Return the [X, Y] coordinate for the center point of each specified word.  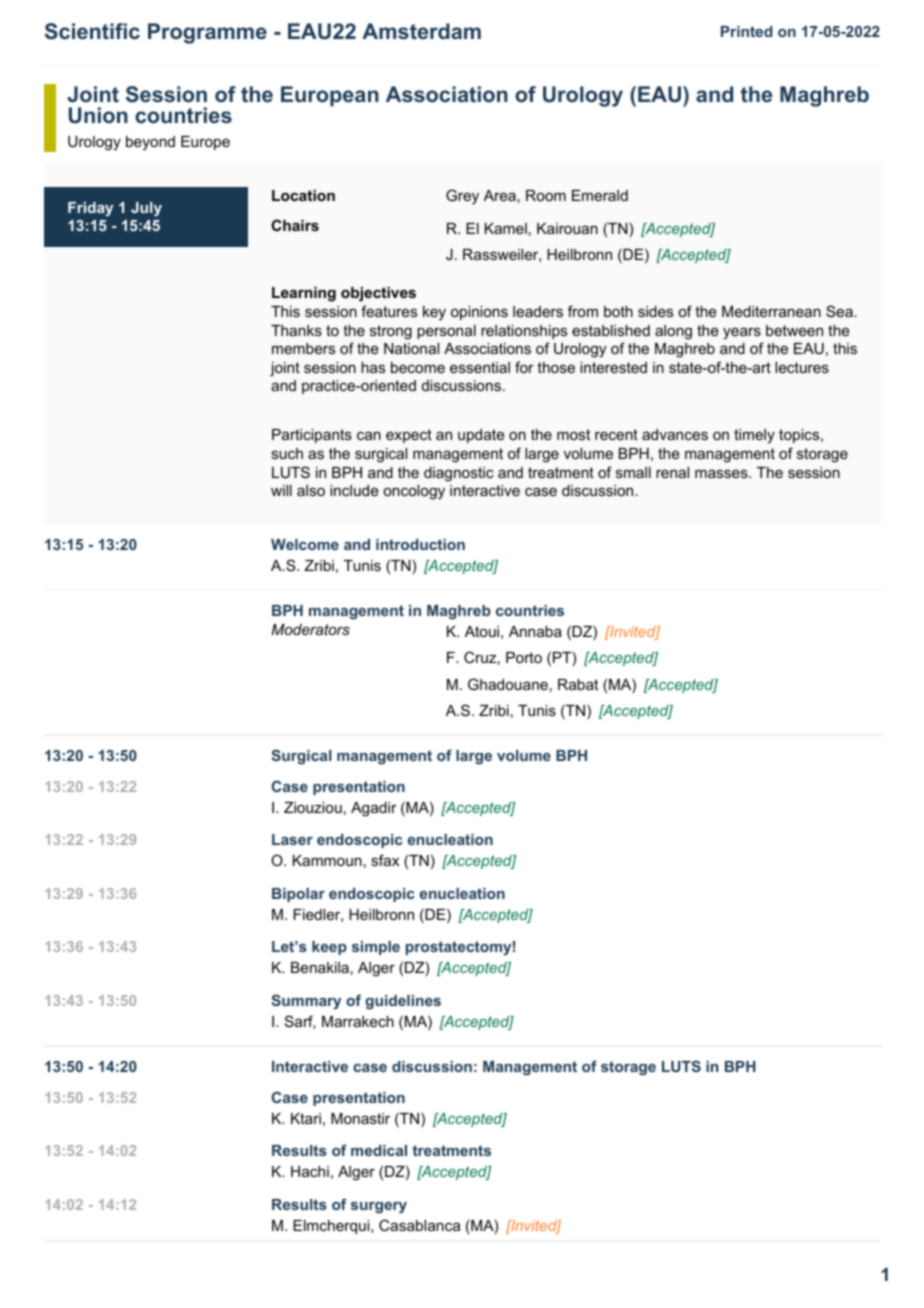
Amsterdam [421, 31]
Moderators [310, 629]
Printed [747, 31]
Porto [524, 657]
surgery [379, 1208]
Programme [207, 33]
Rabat [578, 684]
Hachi [310, 1171]
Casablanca [419, 1225]
